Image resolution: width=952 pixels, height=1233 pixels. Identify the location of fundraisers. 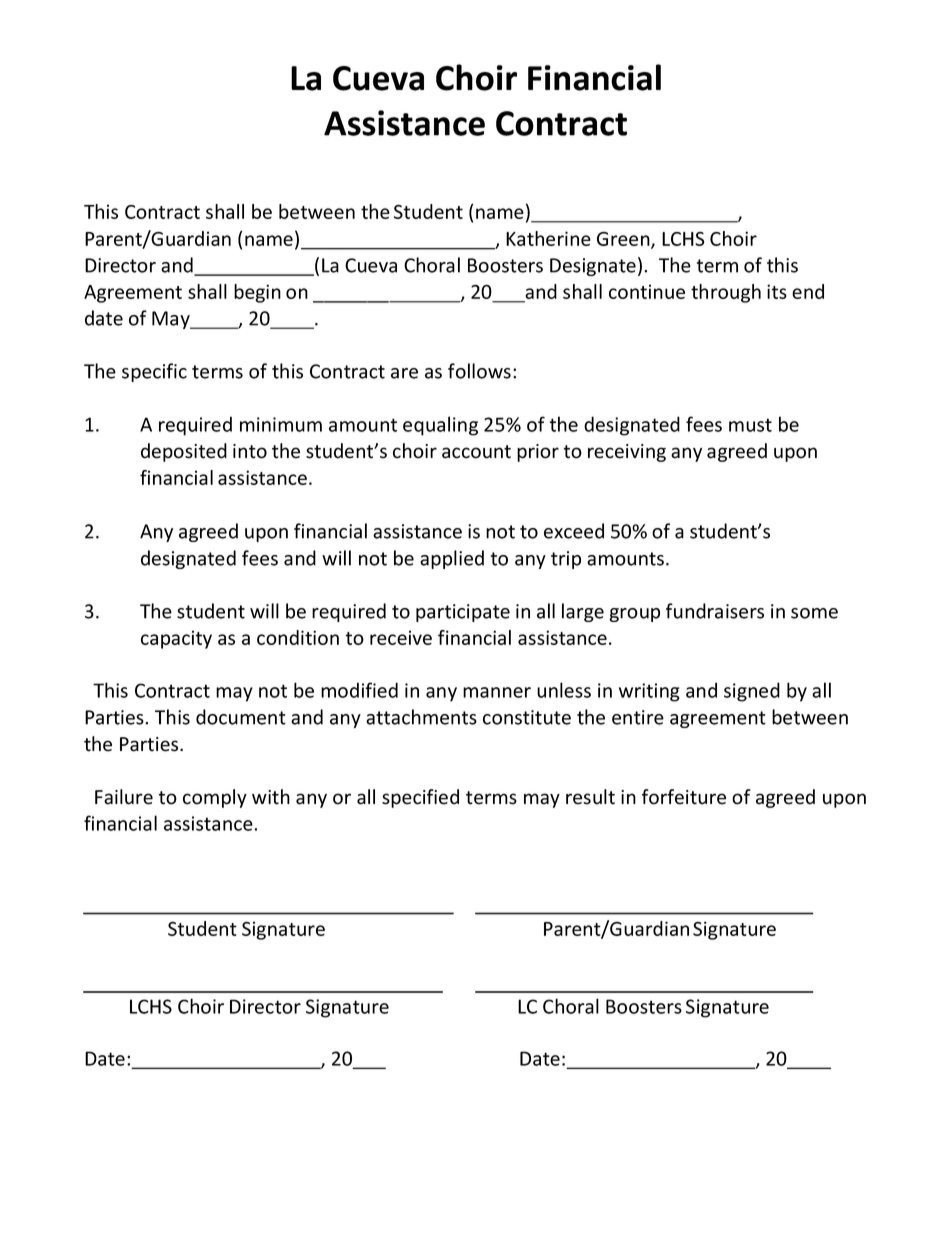
(715, 611).
